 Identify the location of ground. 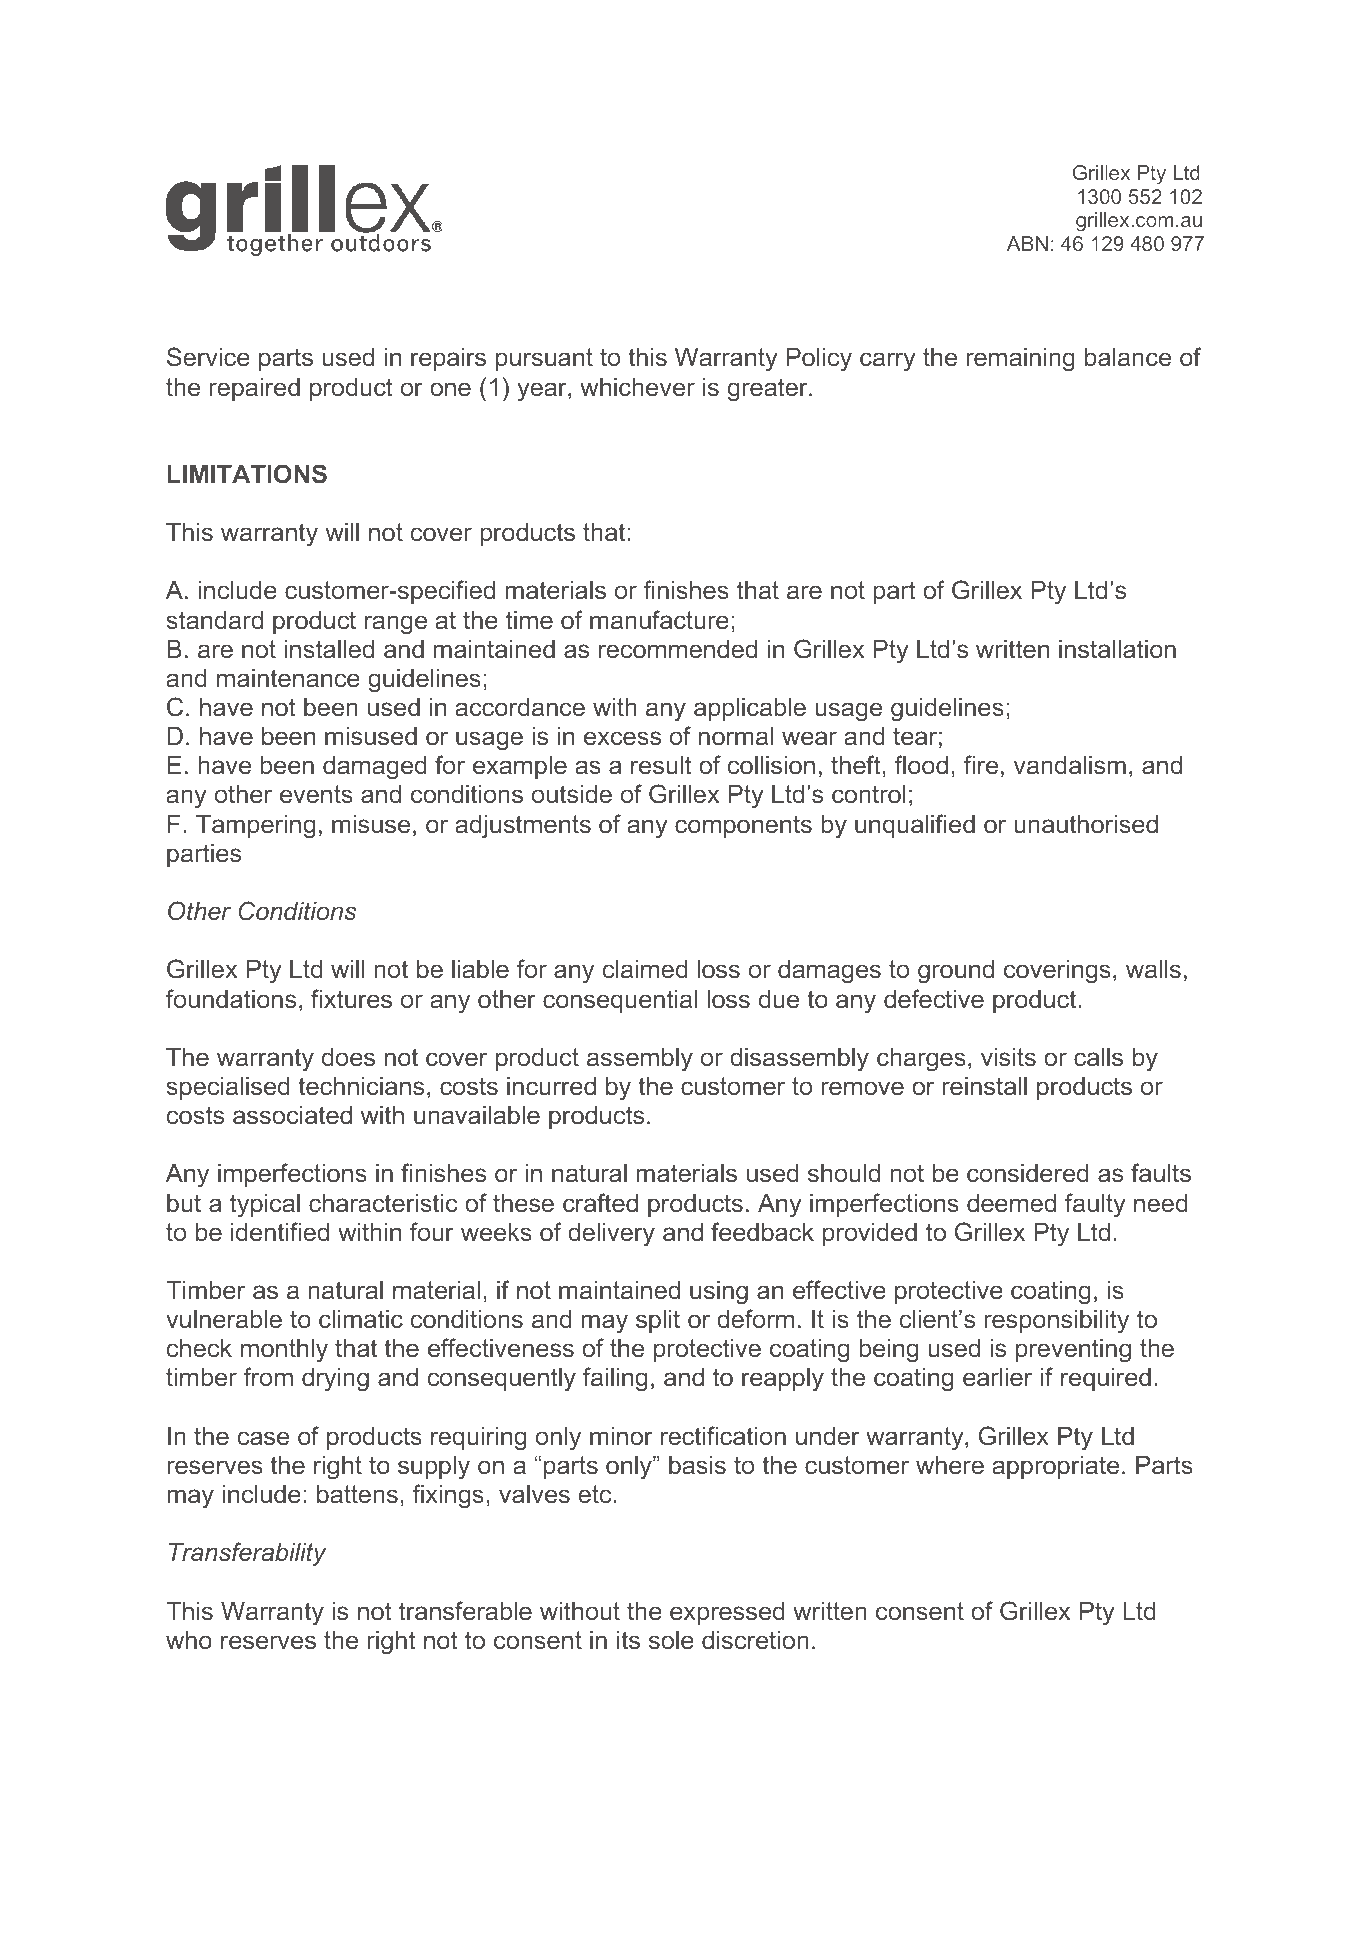
(956, 972).
